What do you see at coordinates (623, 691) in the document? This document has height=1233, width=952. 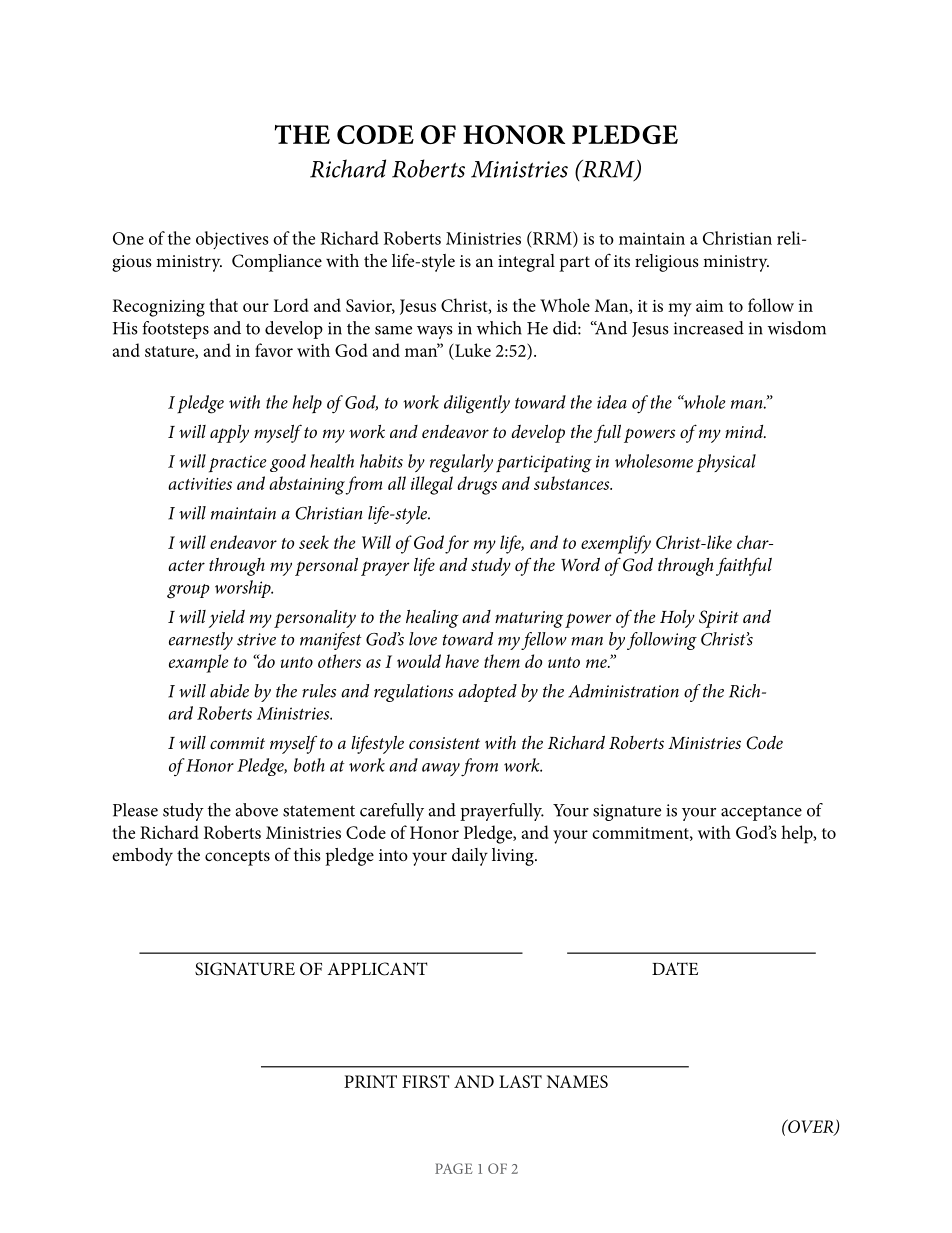 I see `Administration` at bounding box center [623, 691].
